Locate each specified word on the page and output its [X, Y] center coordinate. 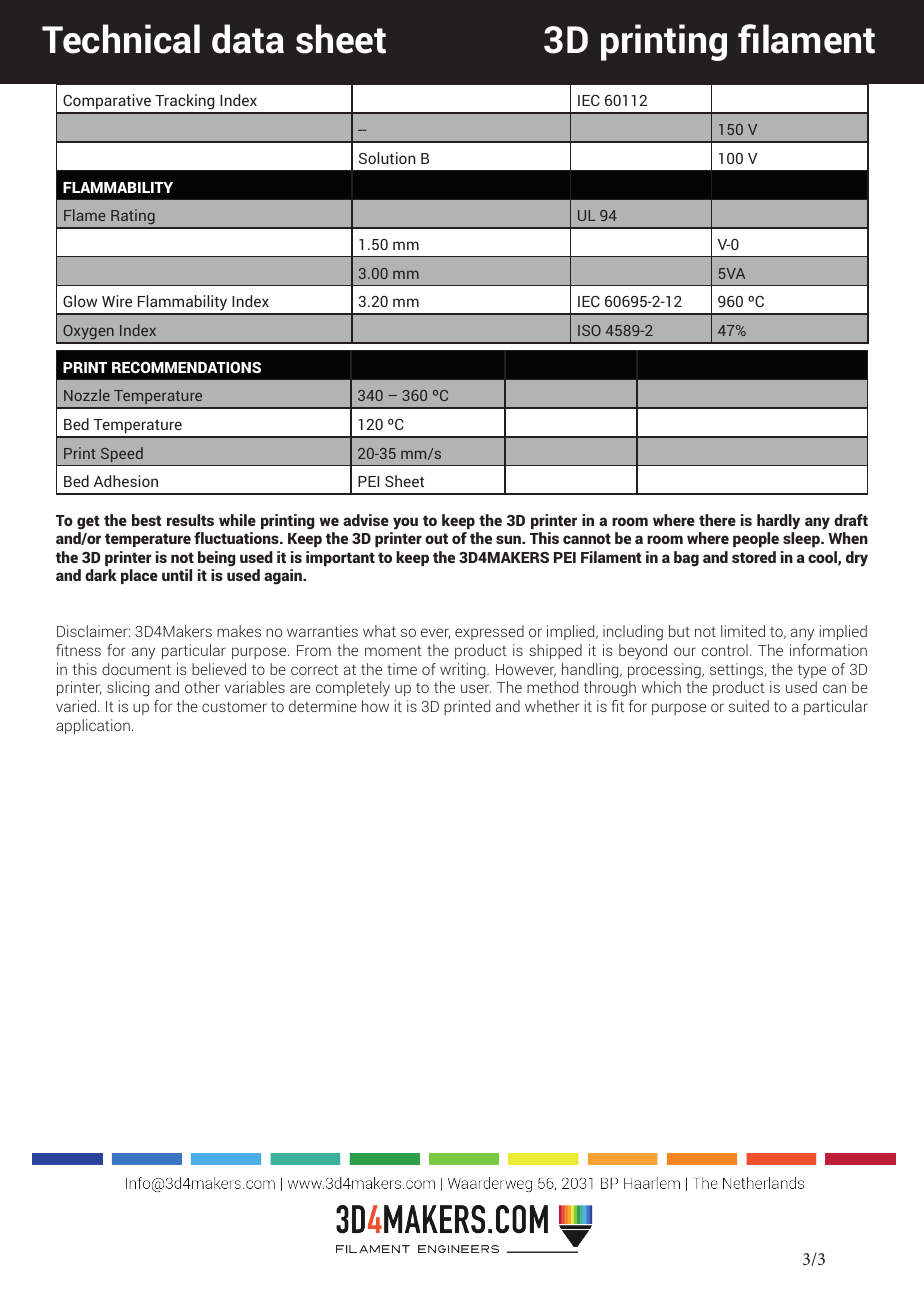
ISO [589, 330]
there [717, 520]
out [436, 538]
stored [754, 557]
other [202, 687]
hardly [778, 522]
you [405, 523]
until [177, 575]
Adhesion [126, 481]
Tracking [185, 103]
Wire [117, 301]
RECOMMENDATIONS [186, 367]
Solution [387, 158]
